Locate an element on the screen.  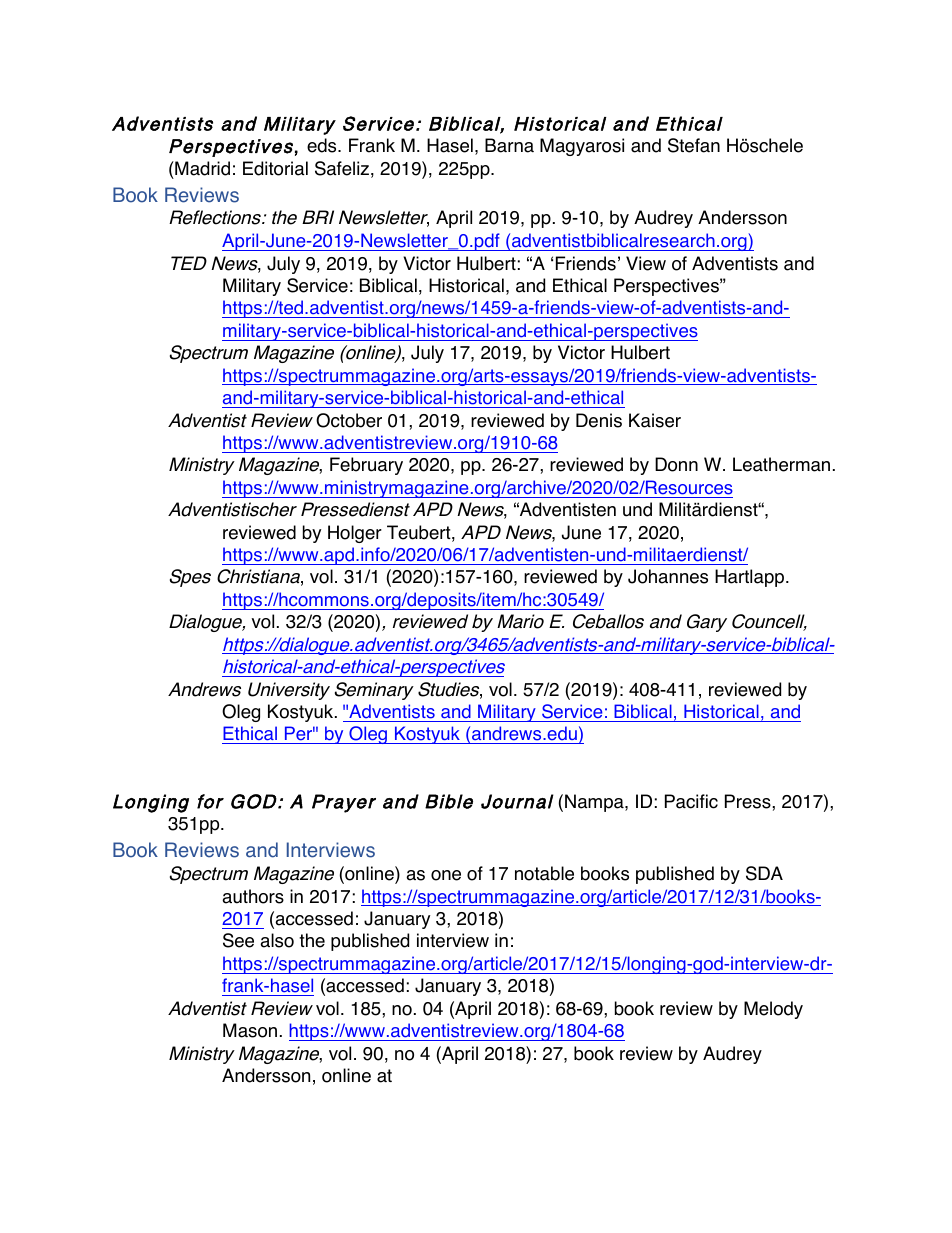
Johannes is located at coordinates (668, 576).
